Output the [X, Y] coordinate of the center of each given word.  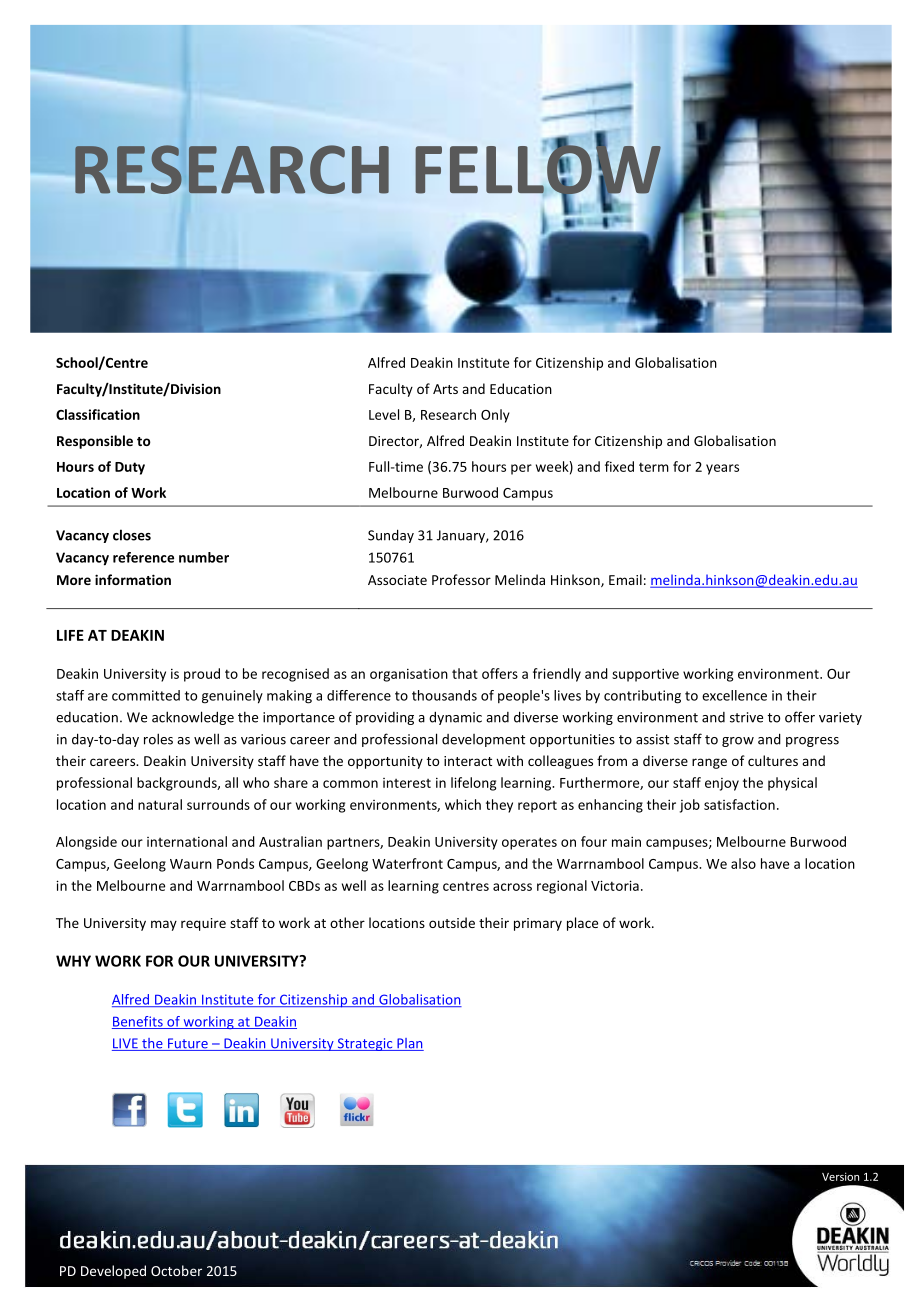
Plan [409, 1044]
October [176, 1270]
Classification [98, 414]
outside [452, 922]
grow [738, 742]
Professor [461, 579]
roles [158, 739]
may [164, 925]
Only [495, 416]
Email [625, 579]
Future [187, 1044]
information [133, 579]
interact [468, 761]
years [722, 469]
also [743, 863]
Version [840, 1176]
